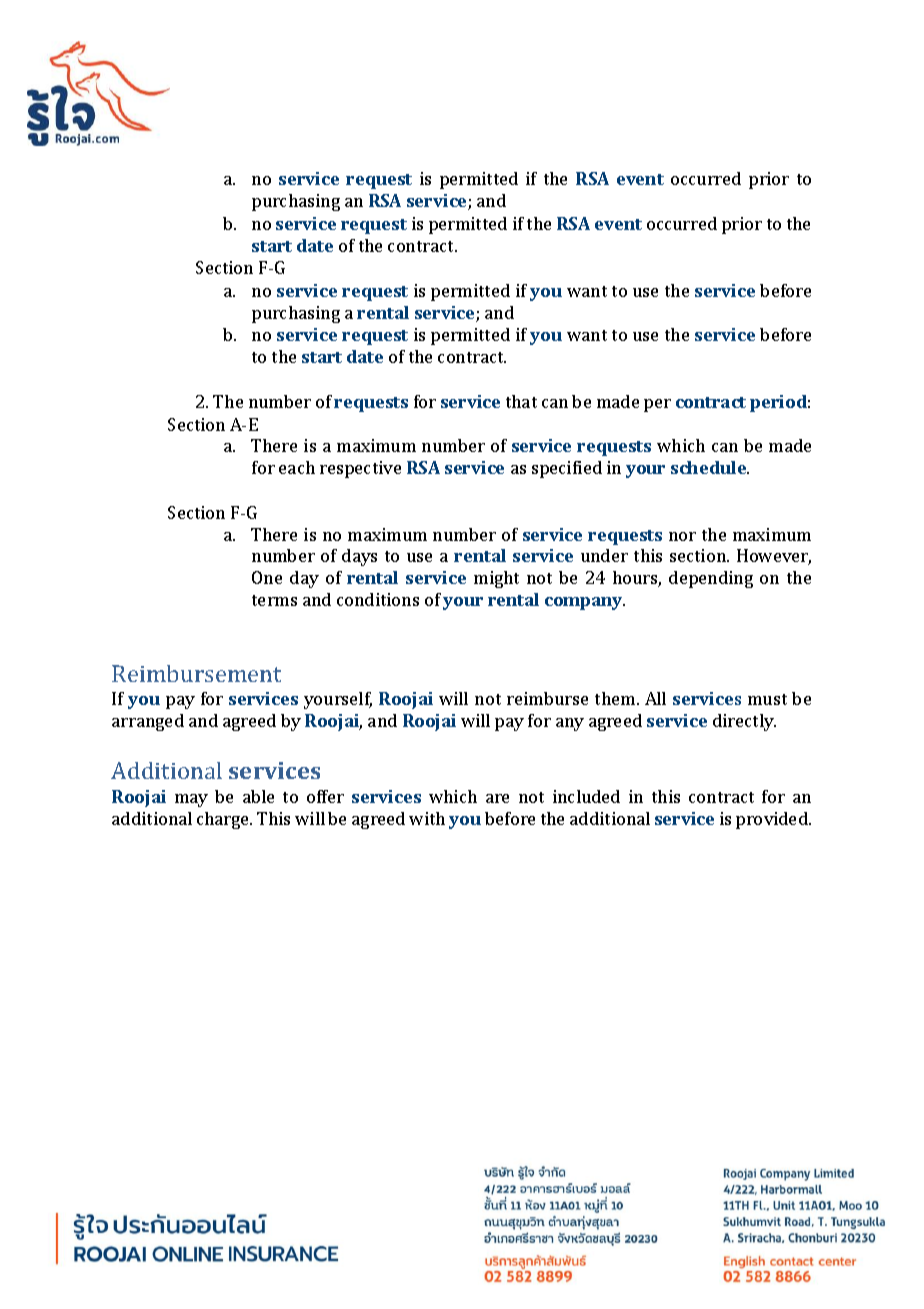 The width and height of the image is (924, 1309). Describe the element at coordinates (378, 599) in the image. I see `conditions` at that location.
